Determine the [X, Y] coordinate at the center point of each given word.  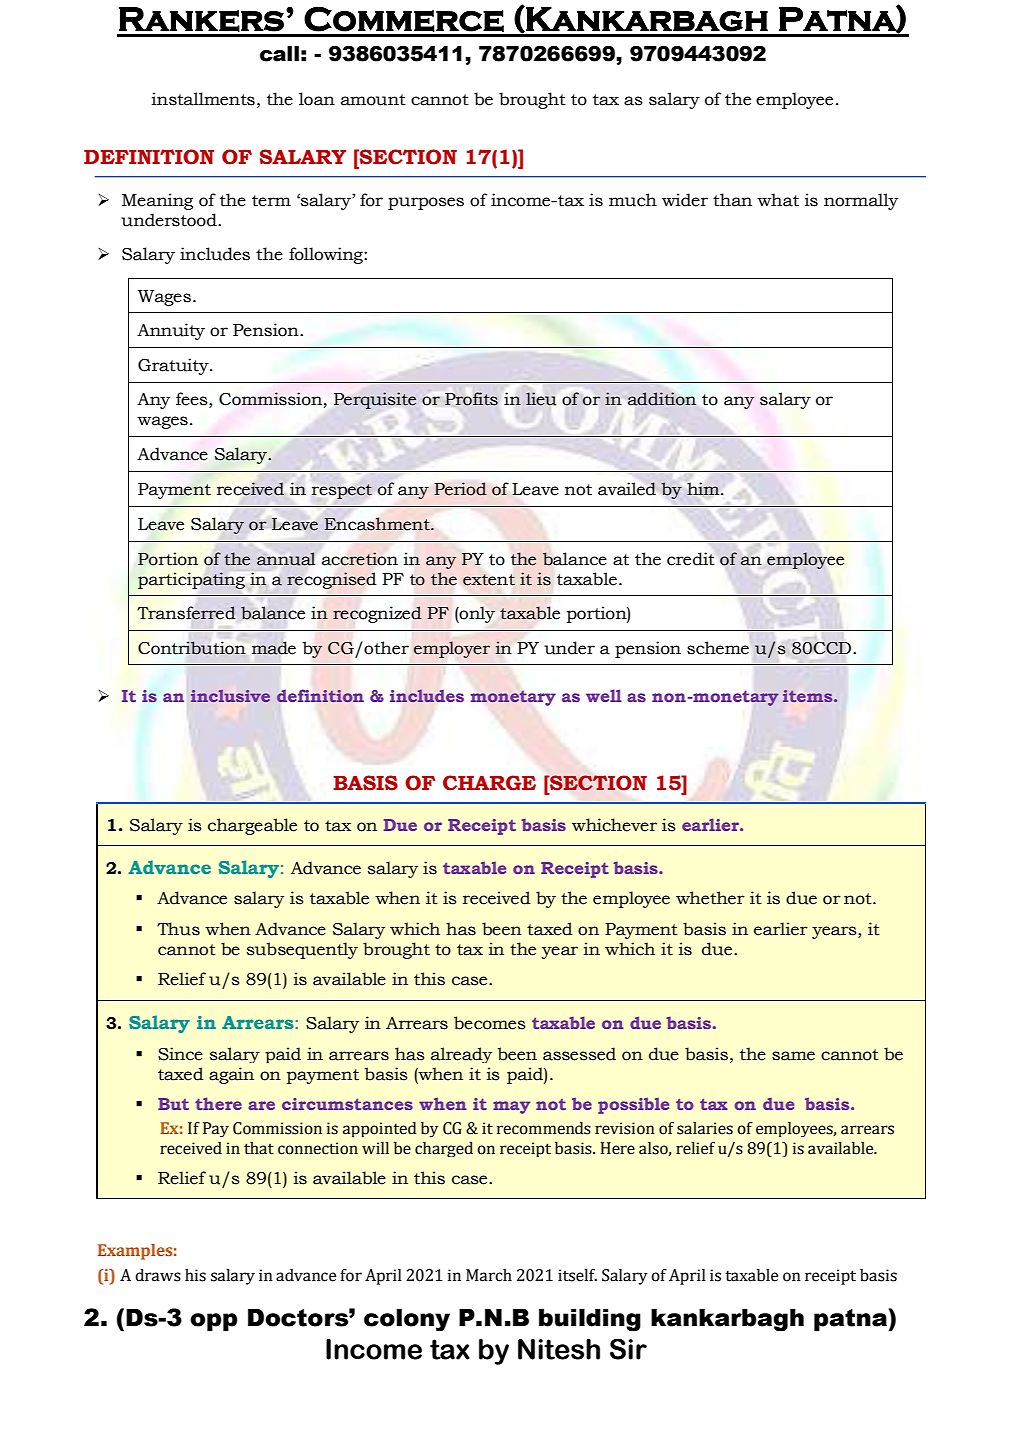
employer [452, 649]
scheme [718, 648]
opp [213, 1322]
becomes [490, 1023]
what [778, 200]
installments [203, 99]
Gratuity [174, 366]
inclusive [230, 696]
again [231, 1075]
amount [373, 100]
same [793, 1056]
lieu [541, 399]
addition [662, 399]
